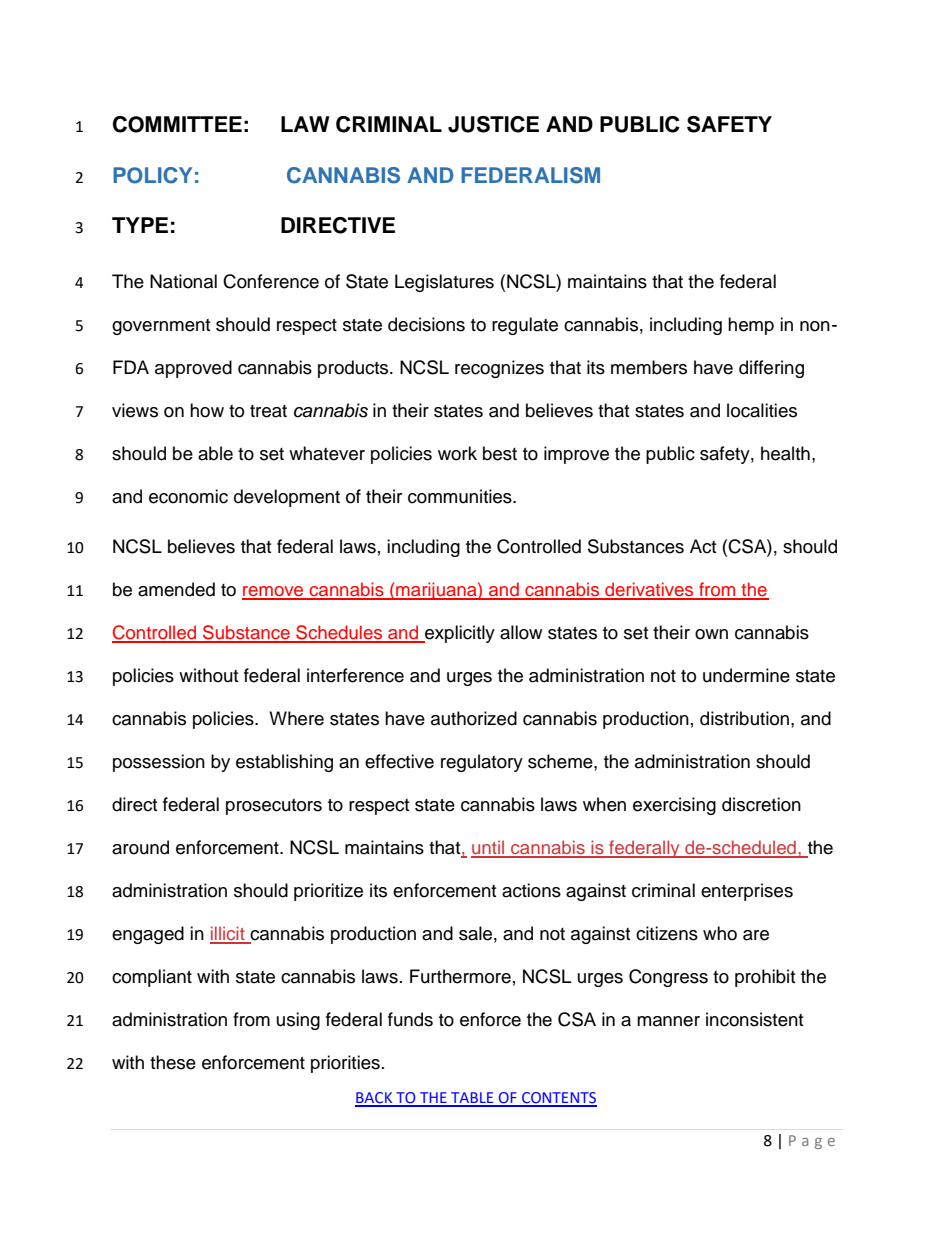 The width and height of the screenshot is (952, 1233). What do you see at coordinates (159, 763) in the screenshot?
I see `possession` at bounding box center [159, 763].
